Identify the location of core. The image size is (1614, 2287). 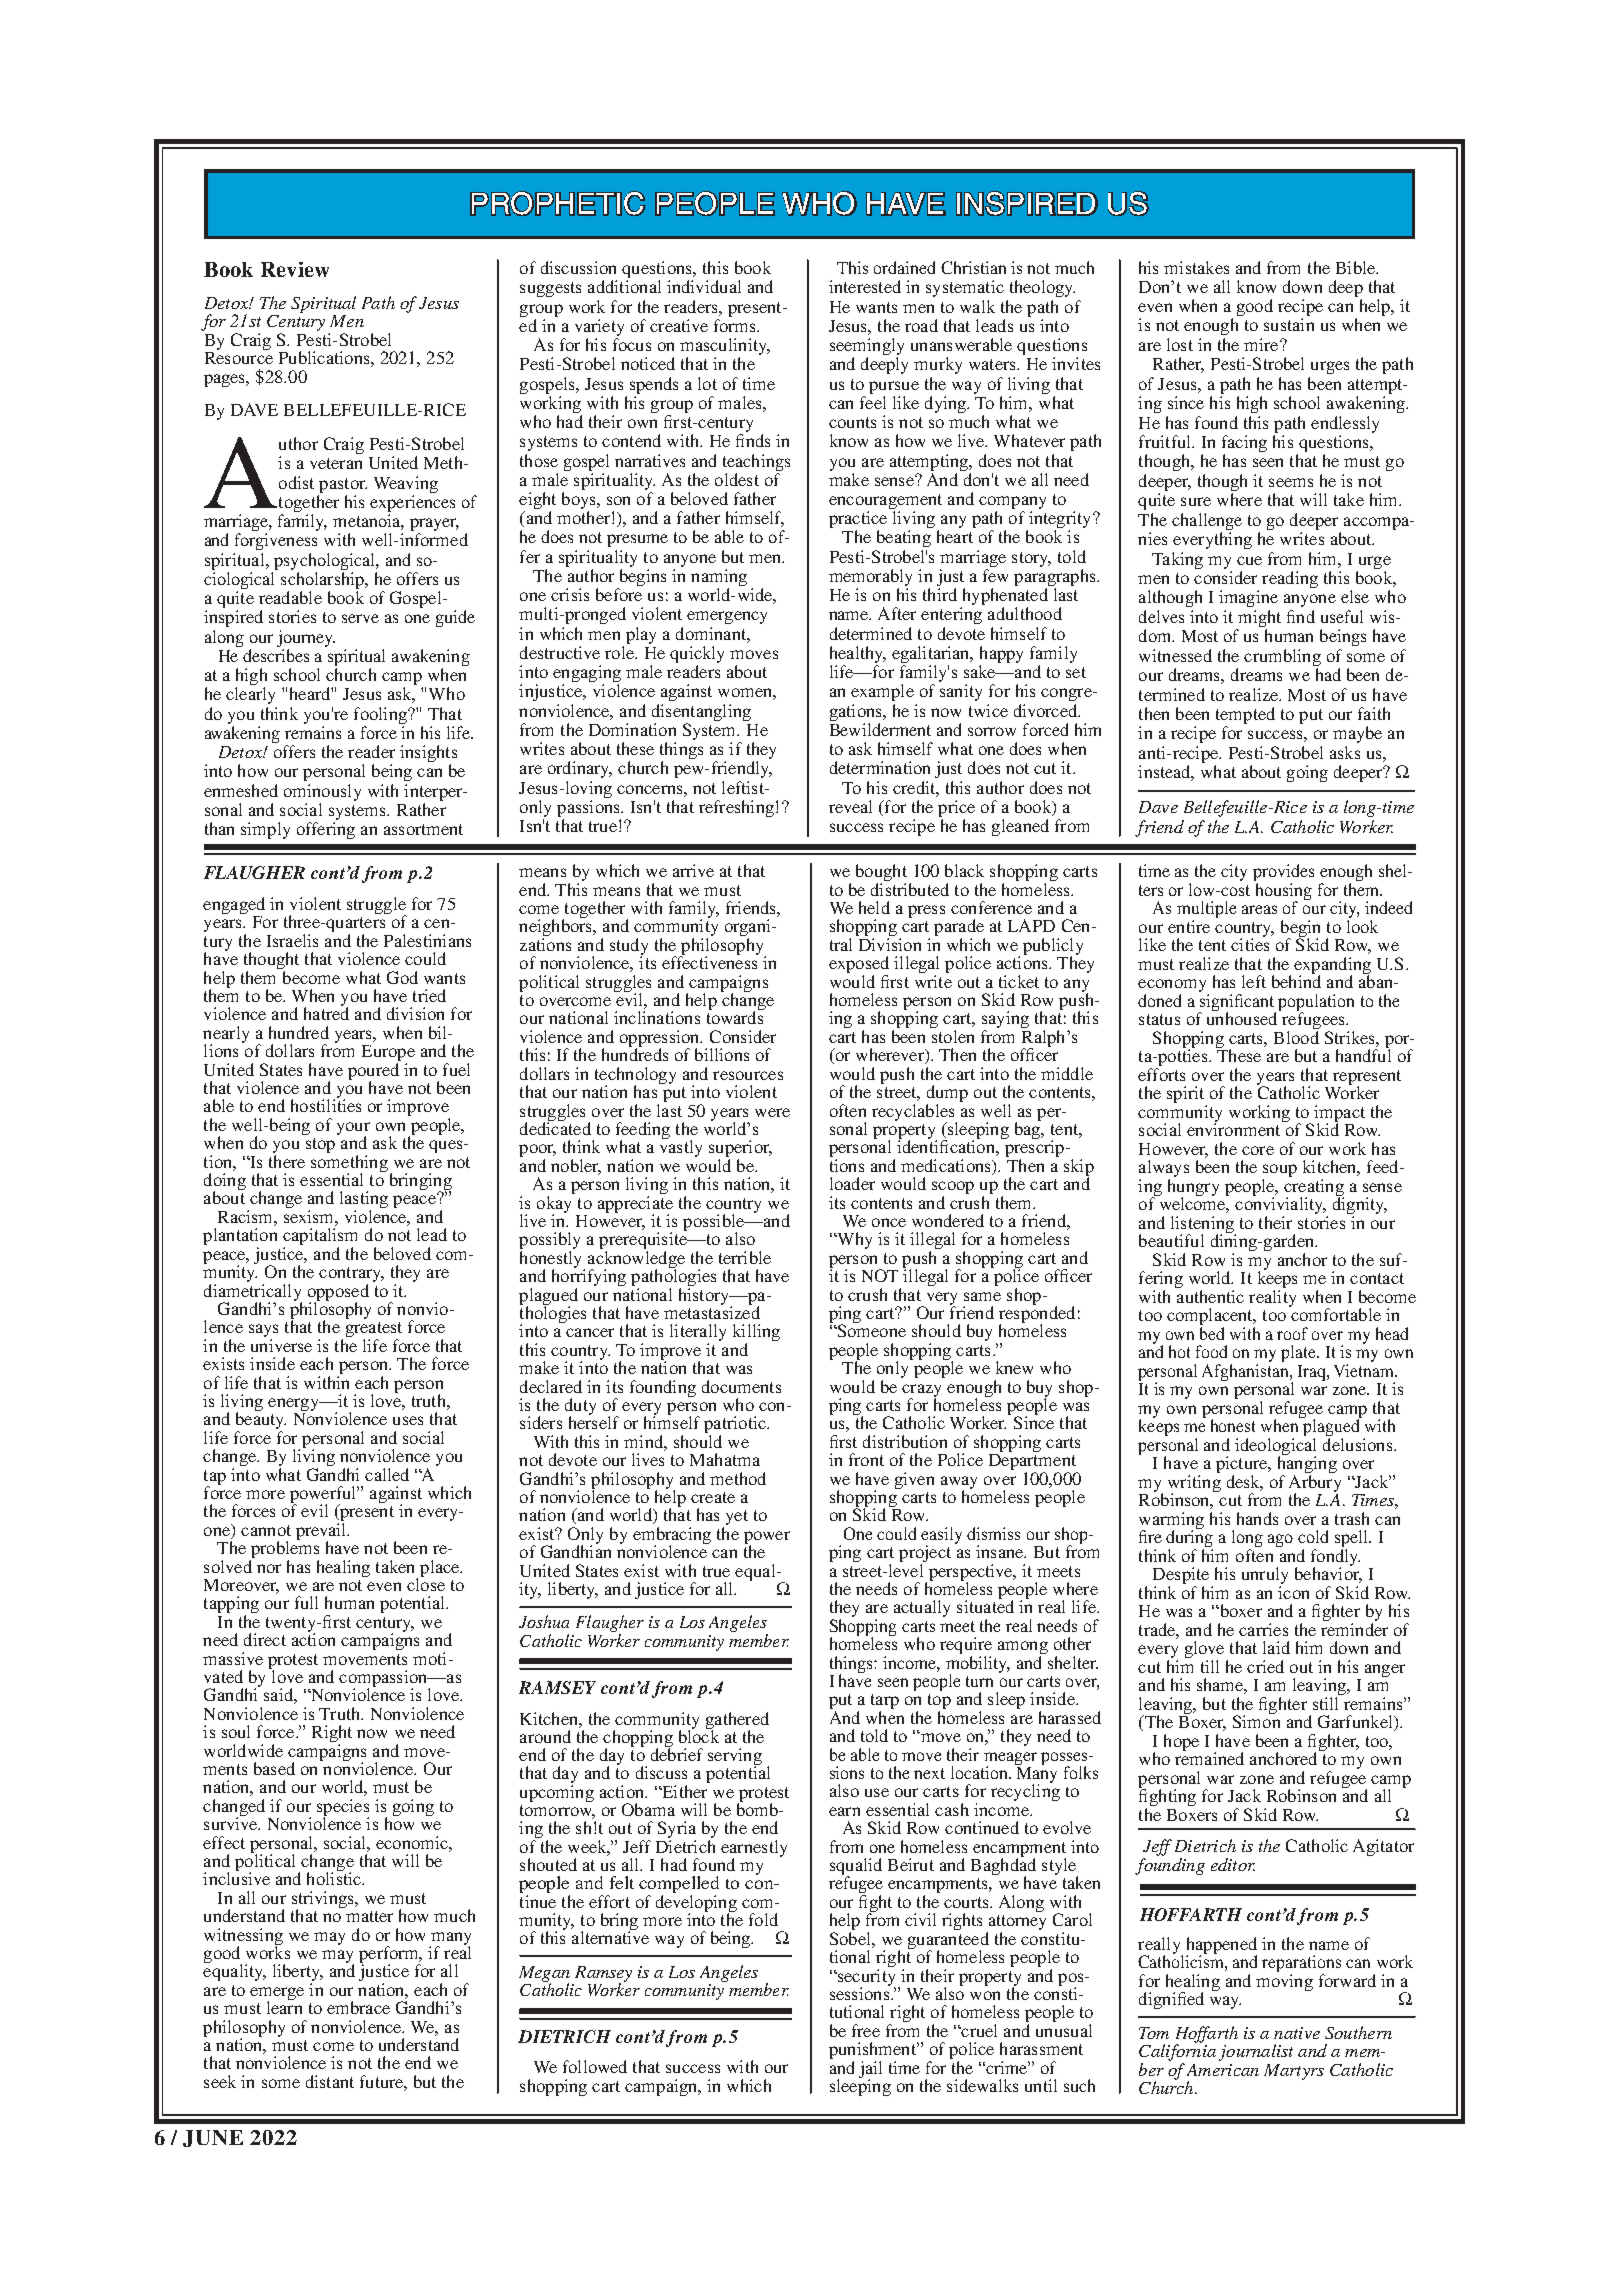
(1258, 1150).
